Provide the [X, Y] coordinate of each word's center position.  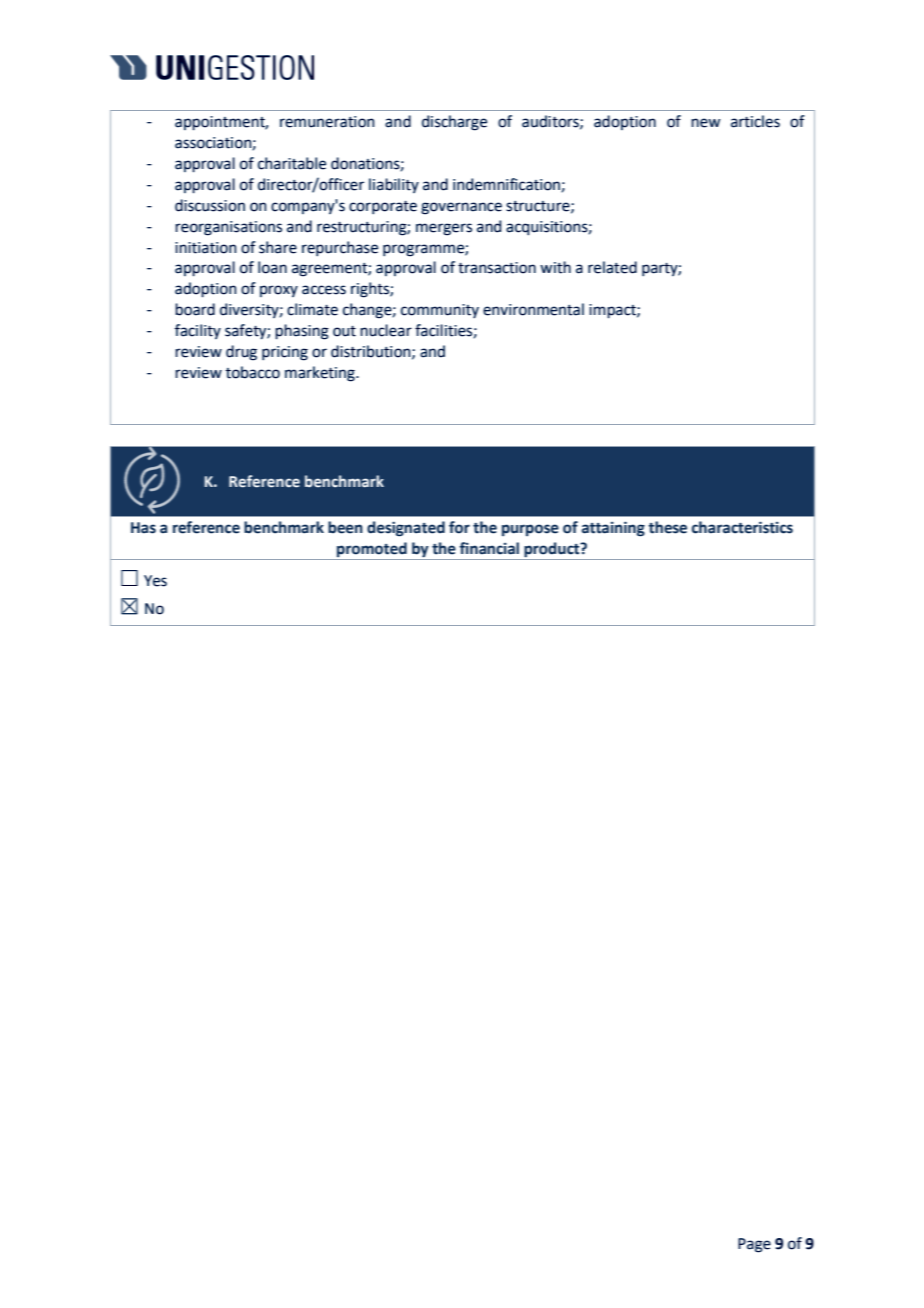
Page [754, 1245]
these [667, 527]
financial [489, 548]
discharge [454, 123]
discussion [210, 205]
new [705, 123]
